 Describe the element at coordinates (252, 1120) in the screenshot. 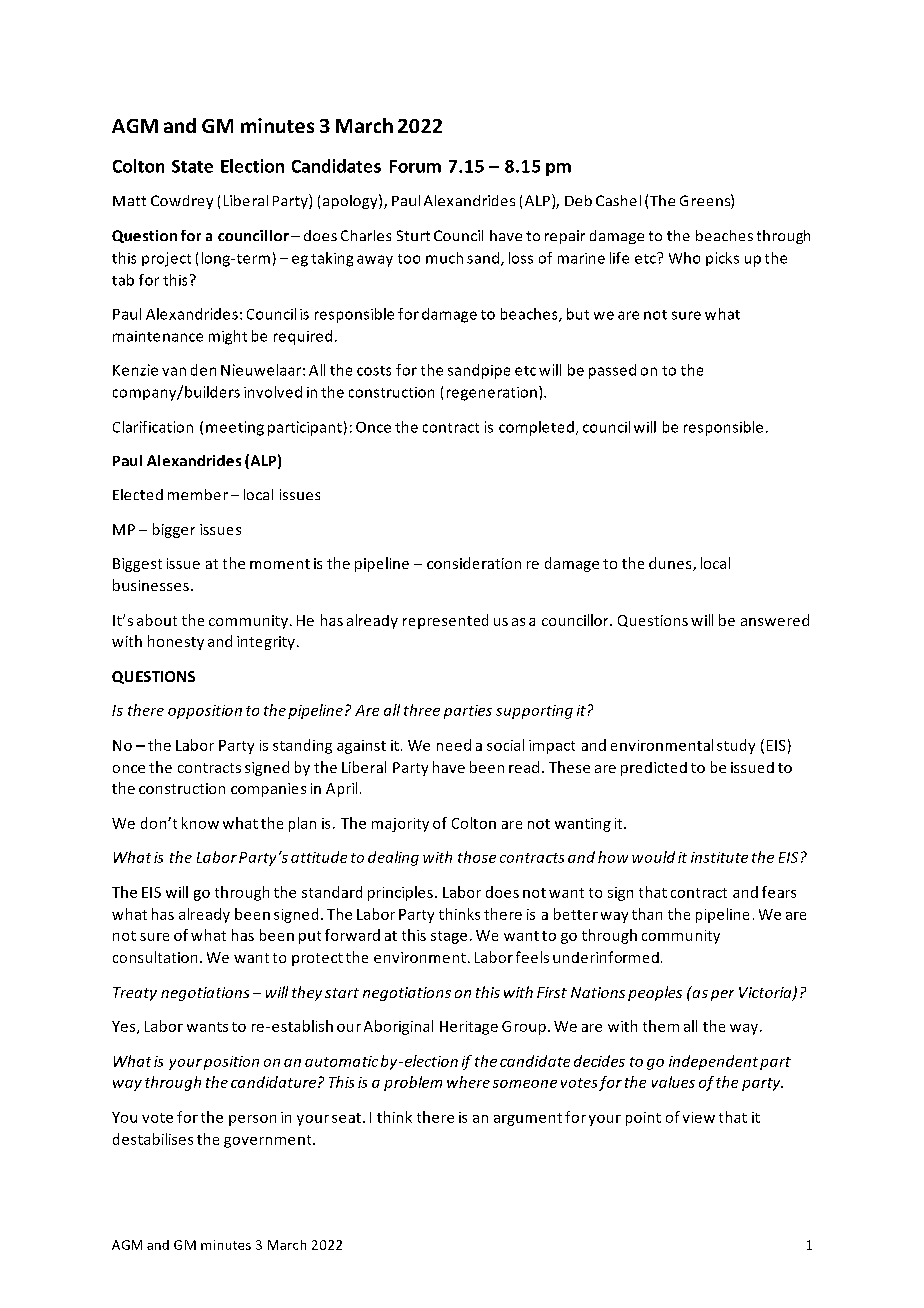

I see `person` at that location.
